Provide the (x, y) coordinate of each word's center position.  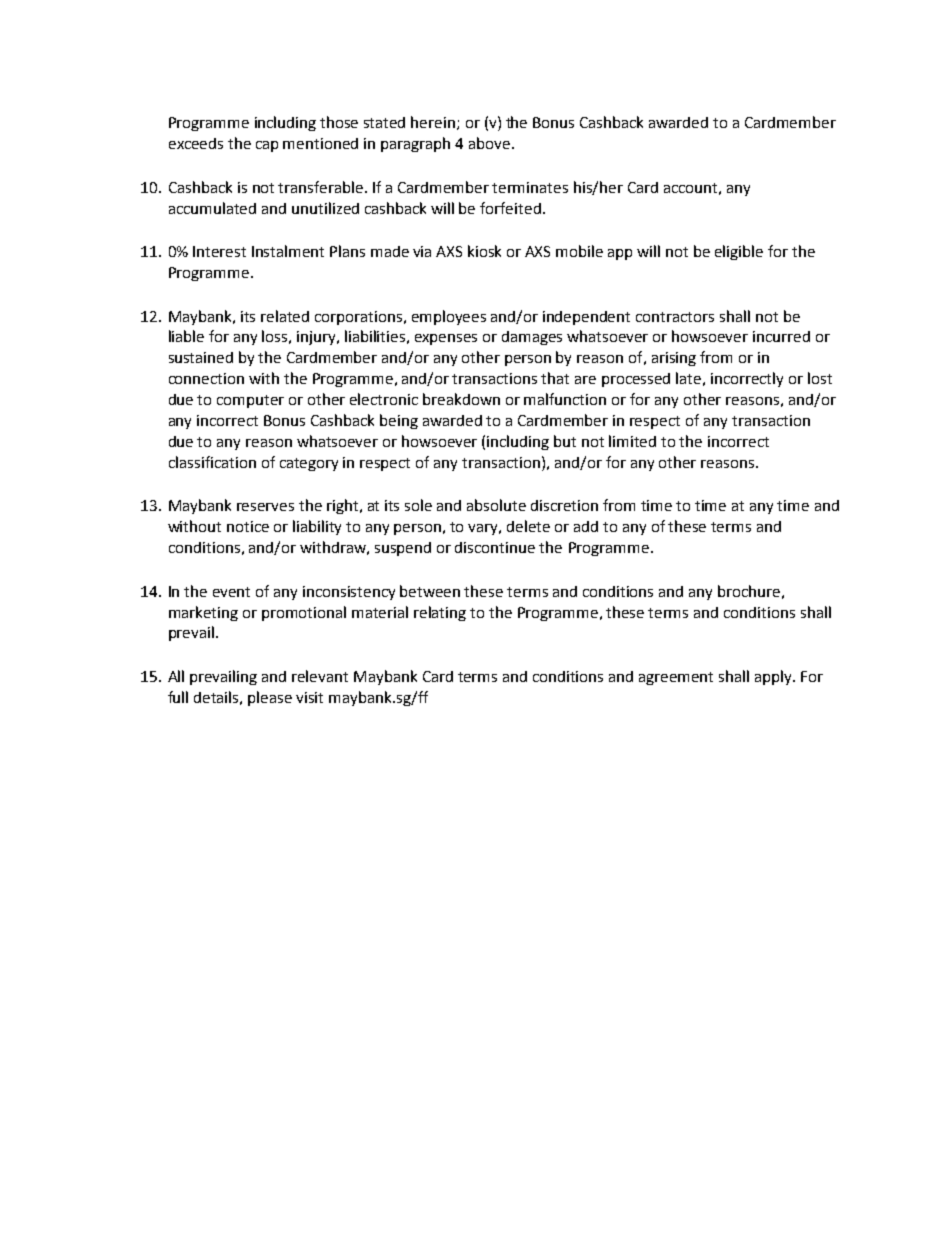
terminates (530, 187)
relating (440, 613)
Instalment (288, 251)
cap (267, 146)
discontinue (495, 547)
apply (774, 677)
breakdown (461, 399)
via (422, 251)
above (489, 143)
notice (248, 526)
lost (820, 378)
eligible (739, 252)
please (270, 698)
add (586, 526)
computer (250, 401)
